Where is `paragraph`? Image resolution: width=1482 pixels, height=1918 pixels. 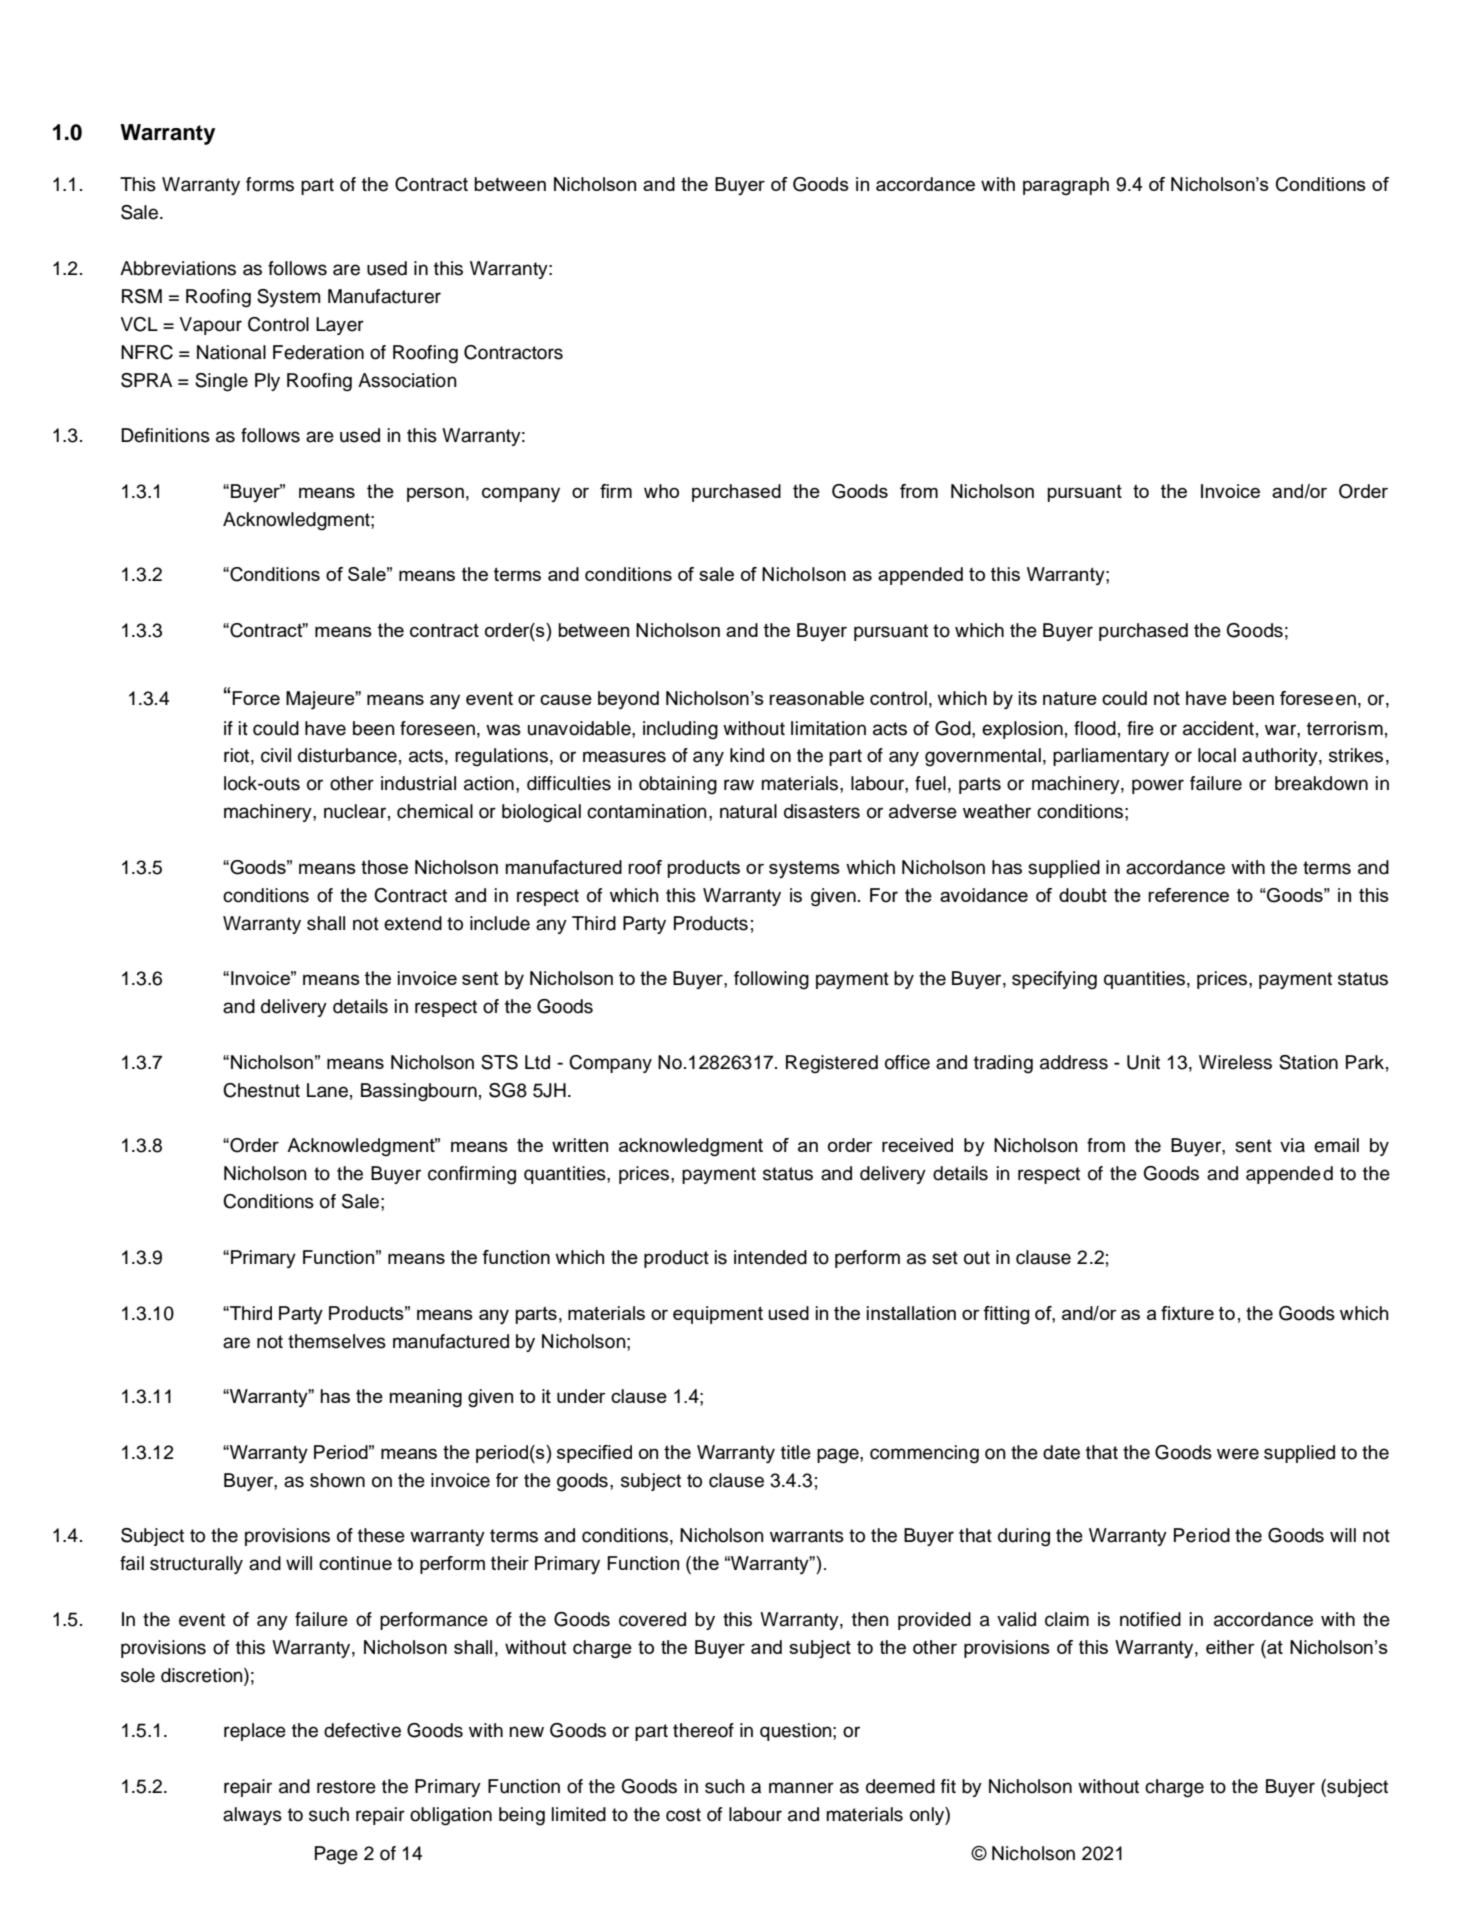 paragraph is located at coordinates (1066, 186).
